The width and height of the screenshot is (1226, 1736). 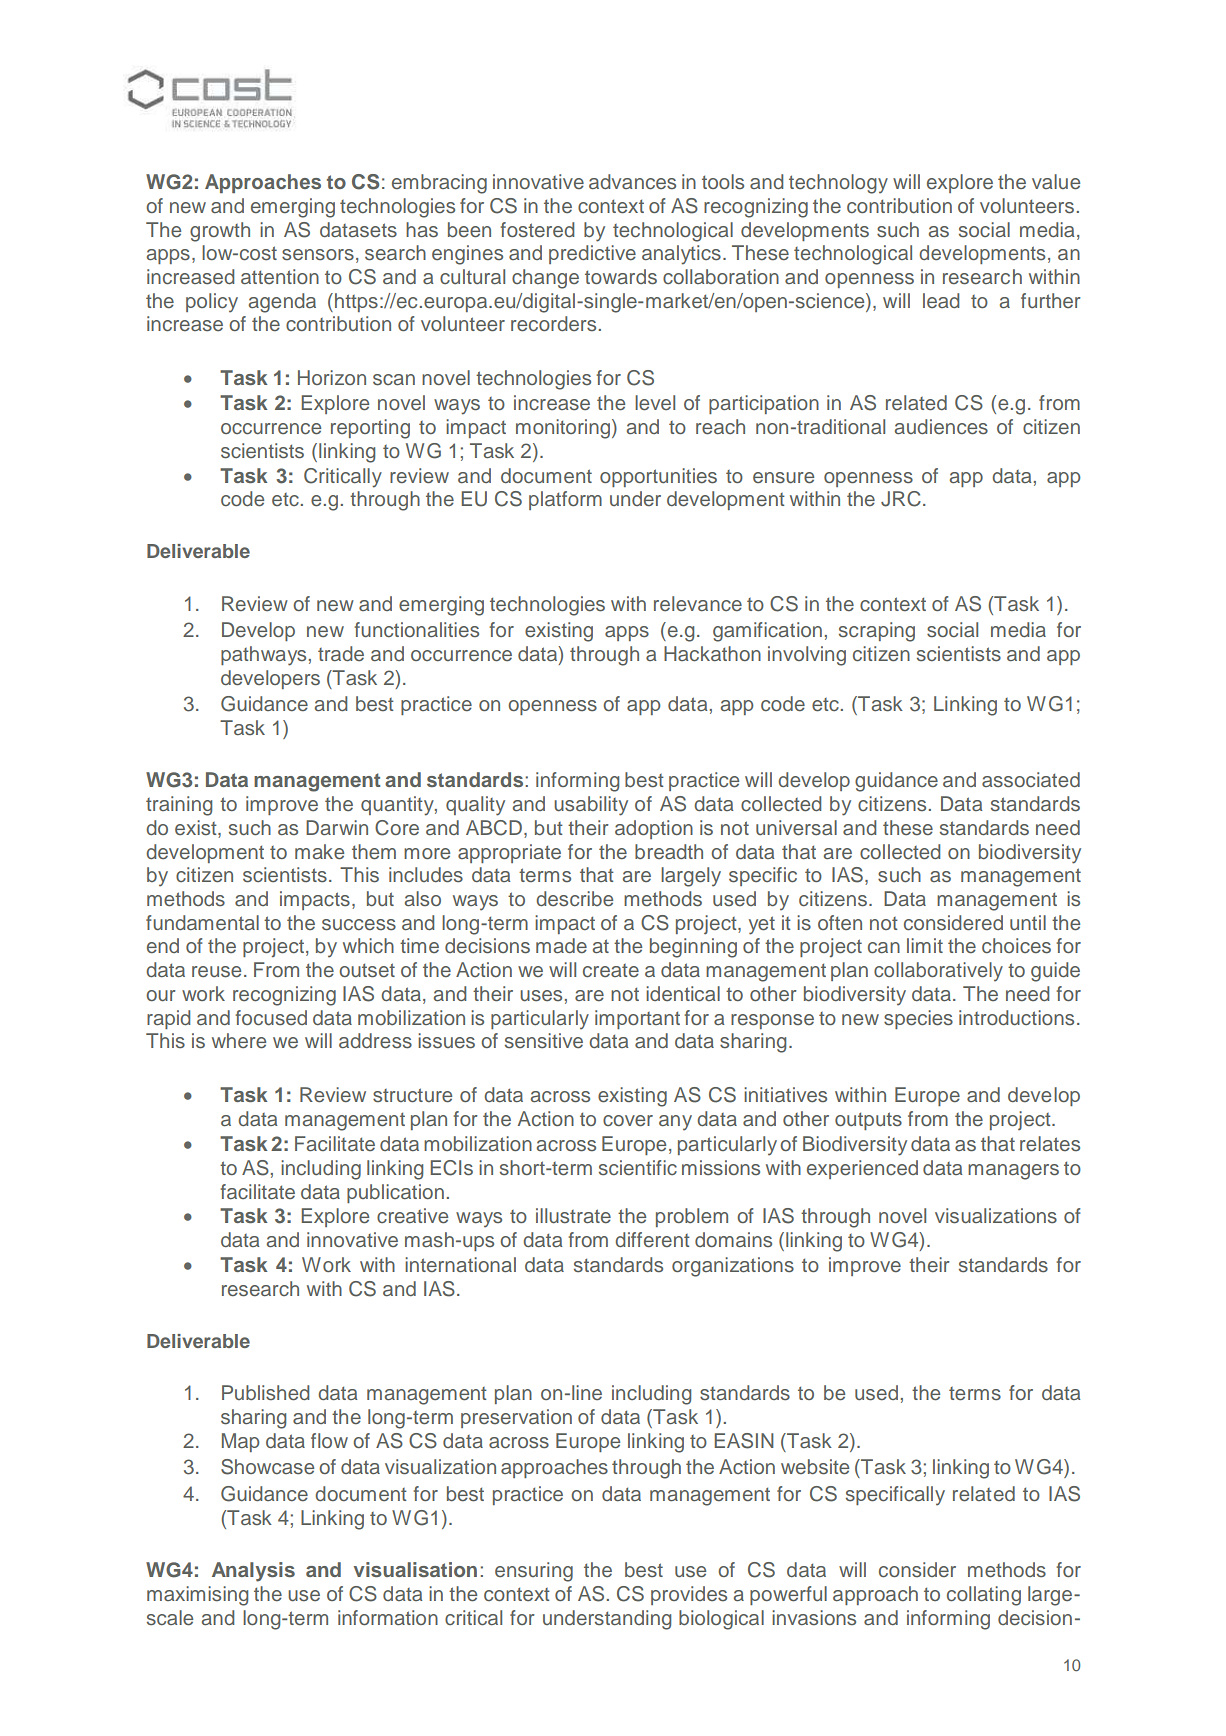 What do you see at coordinates (925, 945) in the screenshot?
I see `limit` at bounding box center [925, 945].
